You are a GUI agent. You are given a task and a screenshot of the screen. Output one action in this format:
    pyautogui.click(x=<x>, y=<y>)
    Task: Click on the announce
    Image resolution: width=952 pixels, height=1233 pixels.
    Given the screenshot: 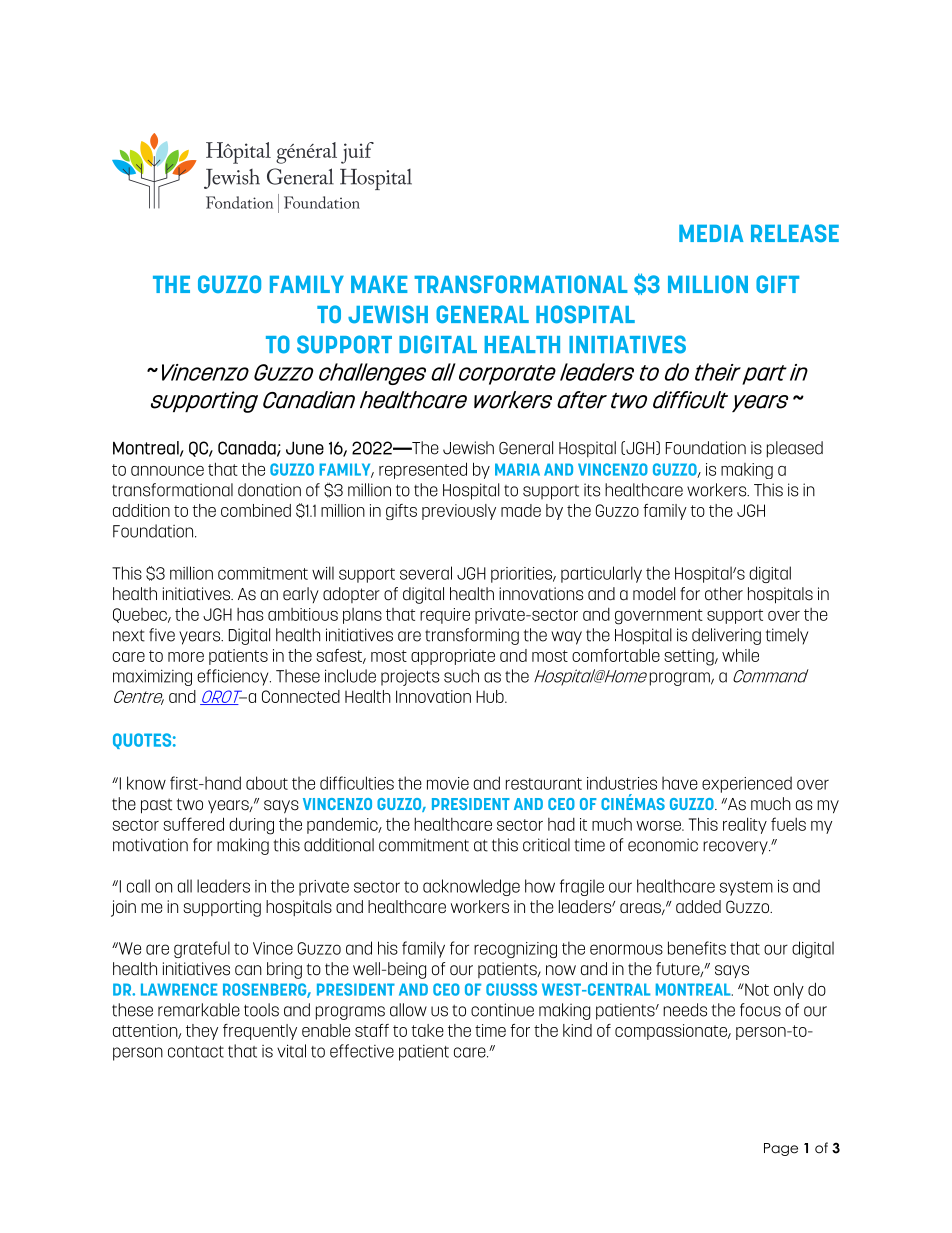 What is the action you would take?
    pyautogui.click(x=167, y=471)
